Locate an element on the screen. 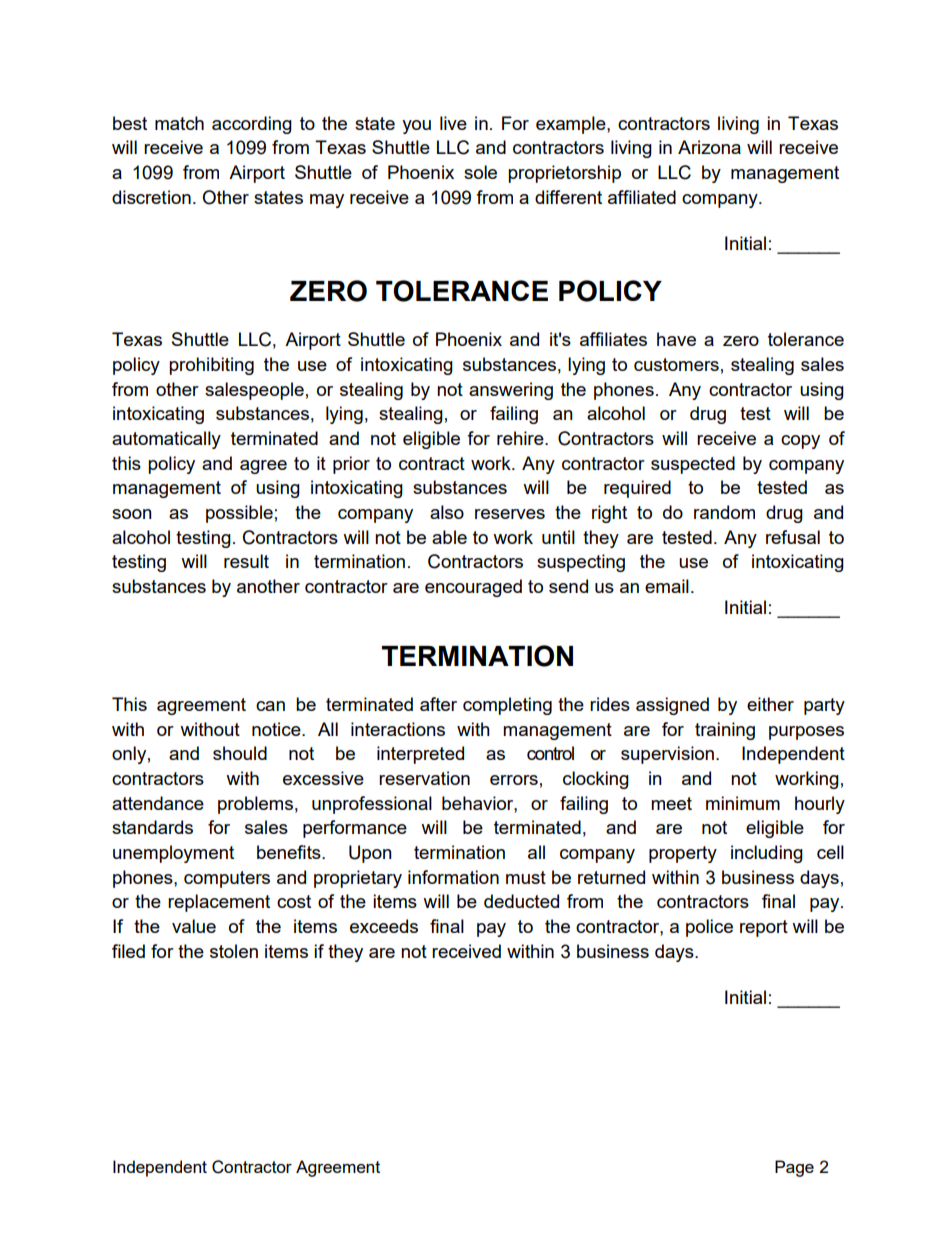  either is located at coordinates (770, 704).
